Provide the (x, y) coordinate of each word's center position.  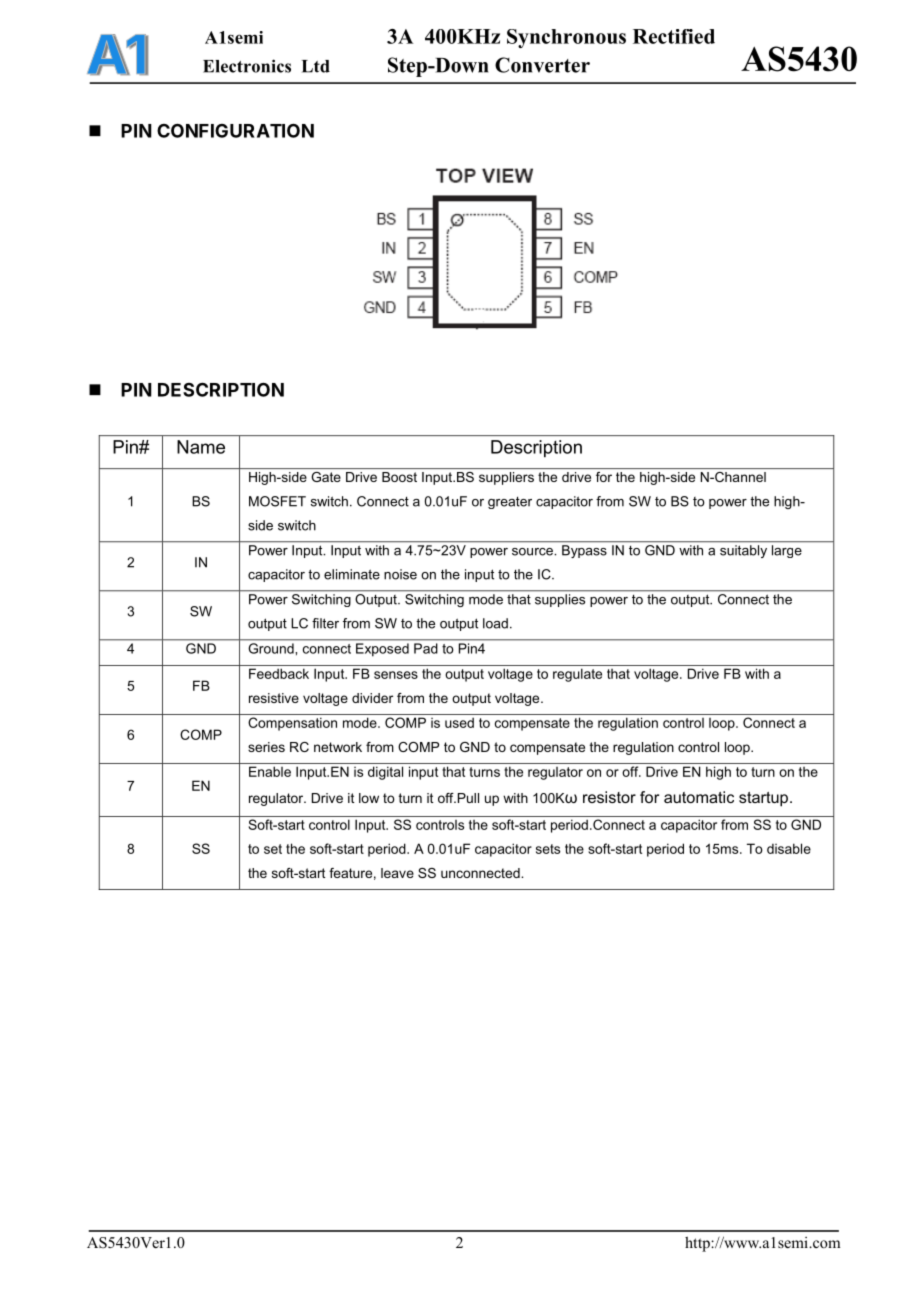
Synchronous (566, 38)
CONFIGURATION (235, 130)
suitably (743, 551)
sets (548, 849)
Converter (542, 65)
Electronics (247, 66)
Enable (270, 771)
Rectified (674, 36)
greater (510, 503)
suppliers (506, 478)
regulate (577, 675)
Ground (271, 648)
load (495, 623)
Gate (326, 477)
